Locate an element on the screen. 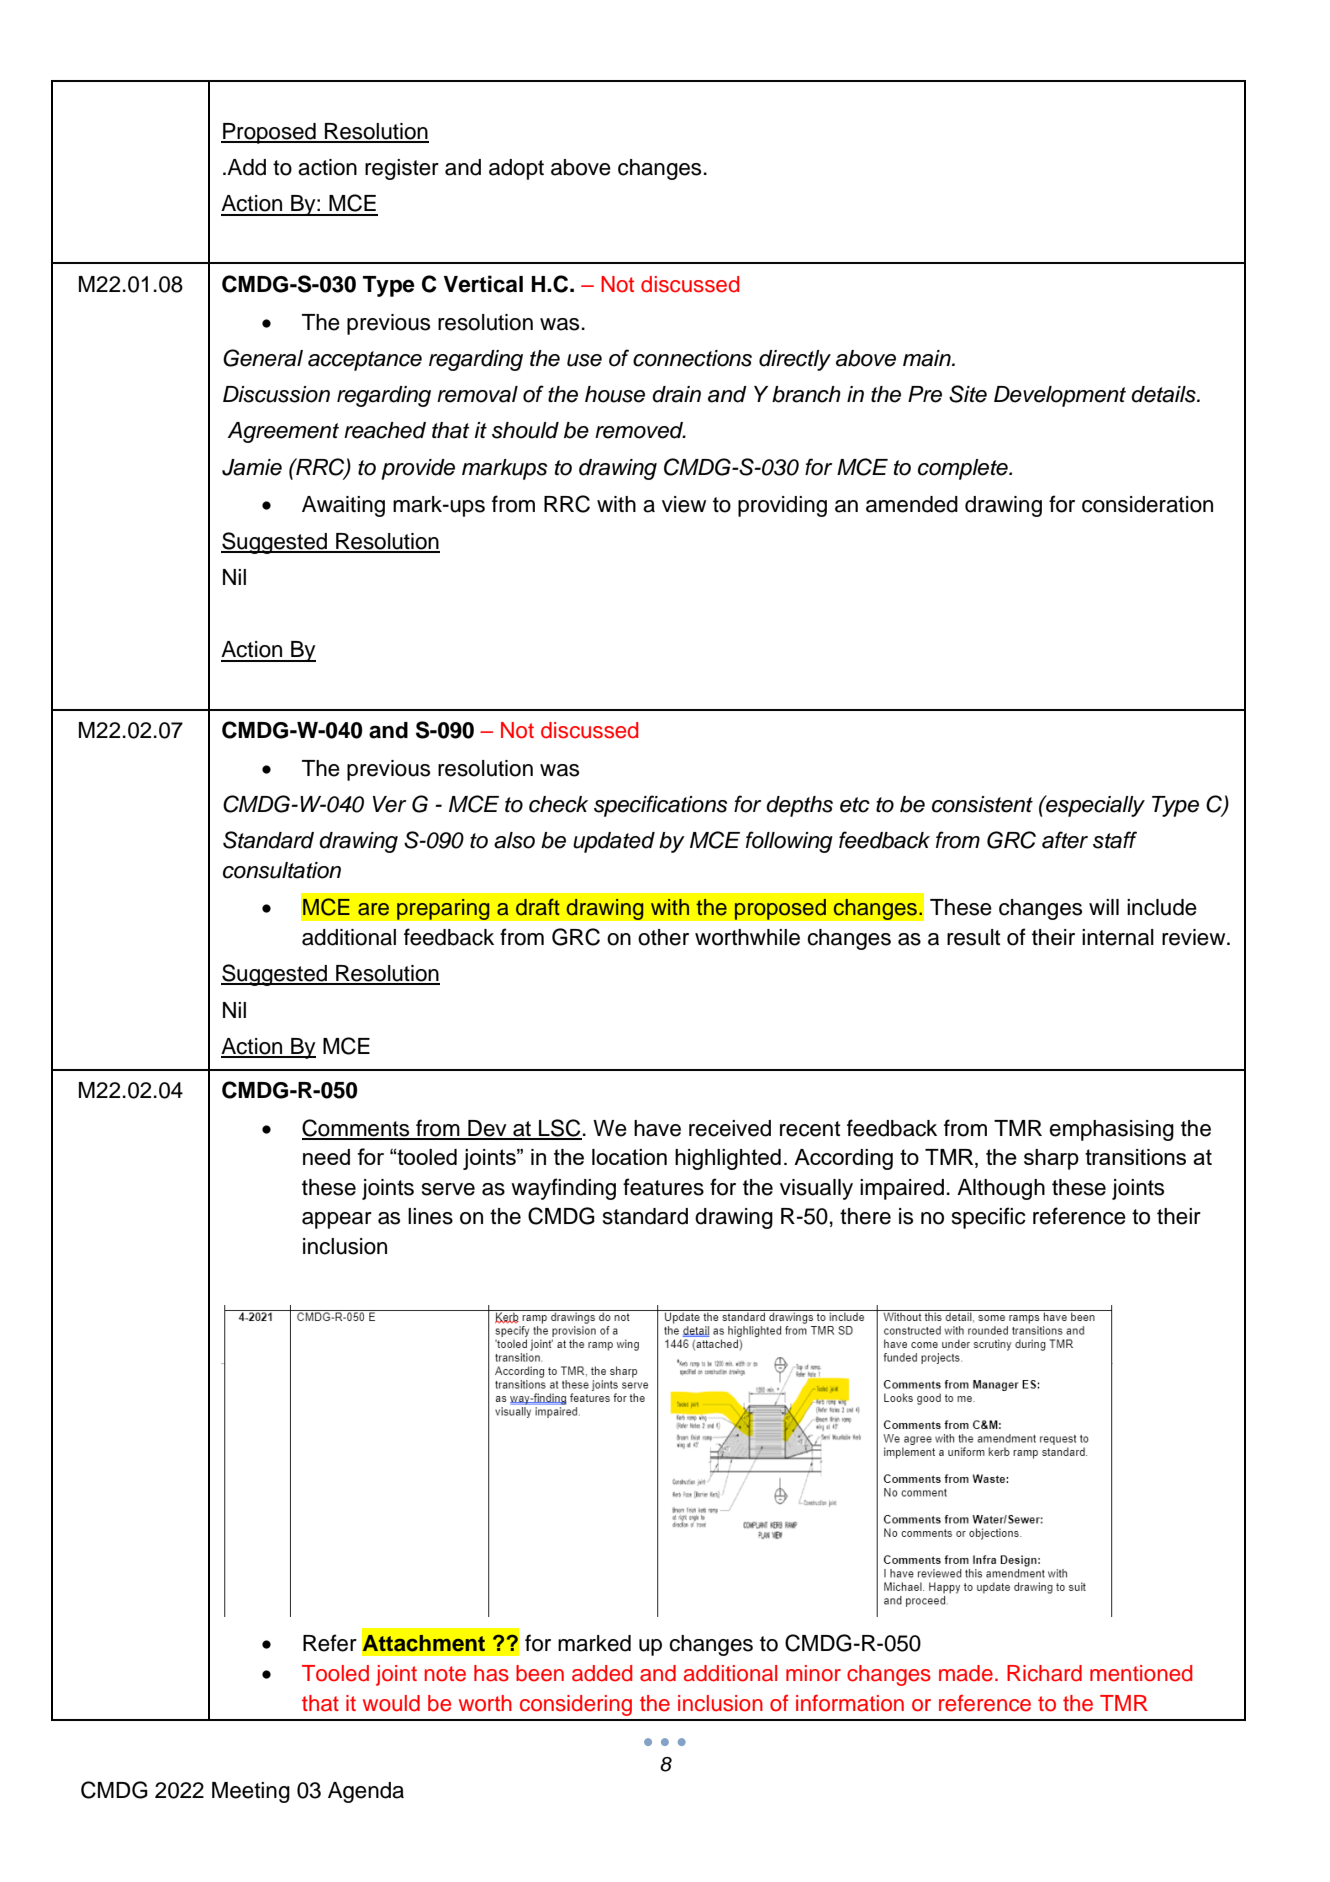 This screenshot has width=1330, height=1882. register is located at coordinates (402, 169).
